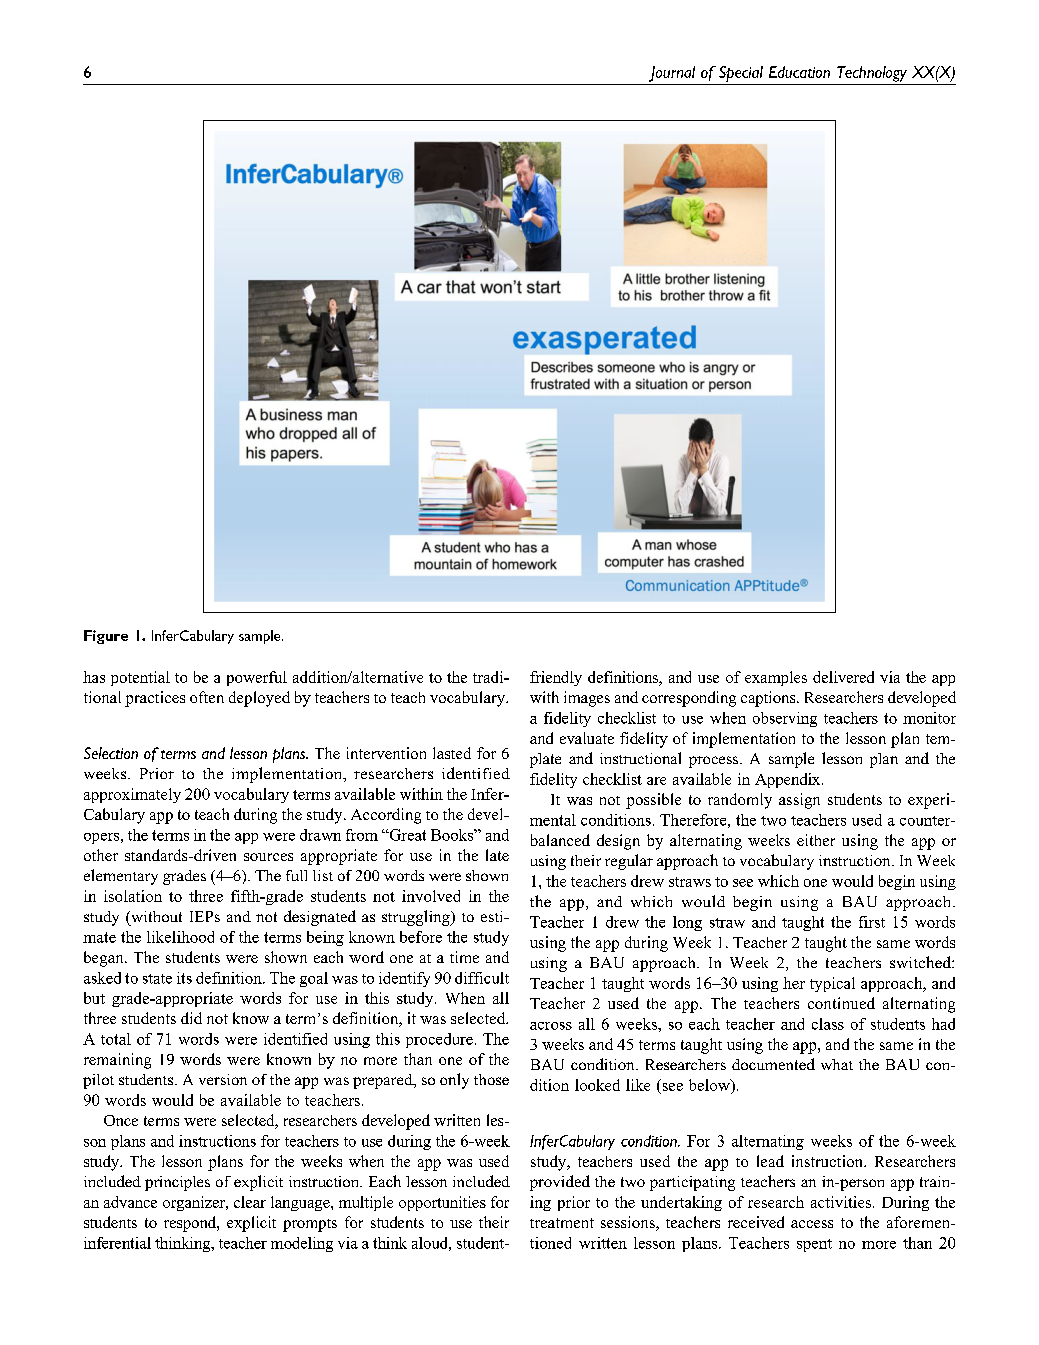 This screenshot has height=1345, width=1039. What do you see at coordinates (841, 1202) in the screenshot?
I see `activities` at bounding box center [841, 1202].
